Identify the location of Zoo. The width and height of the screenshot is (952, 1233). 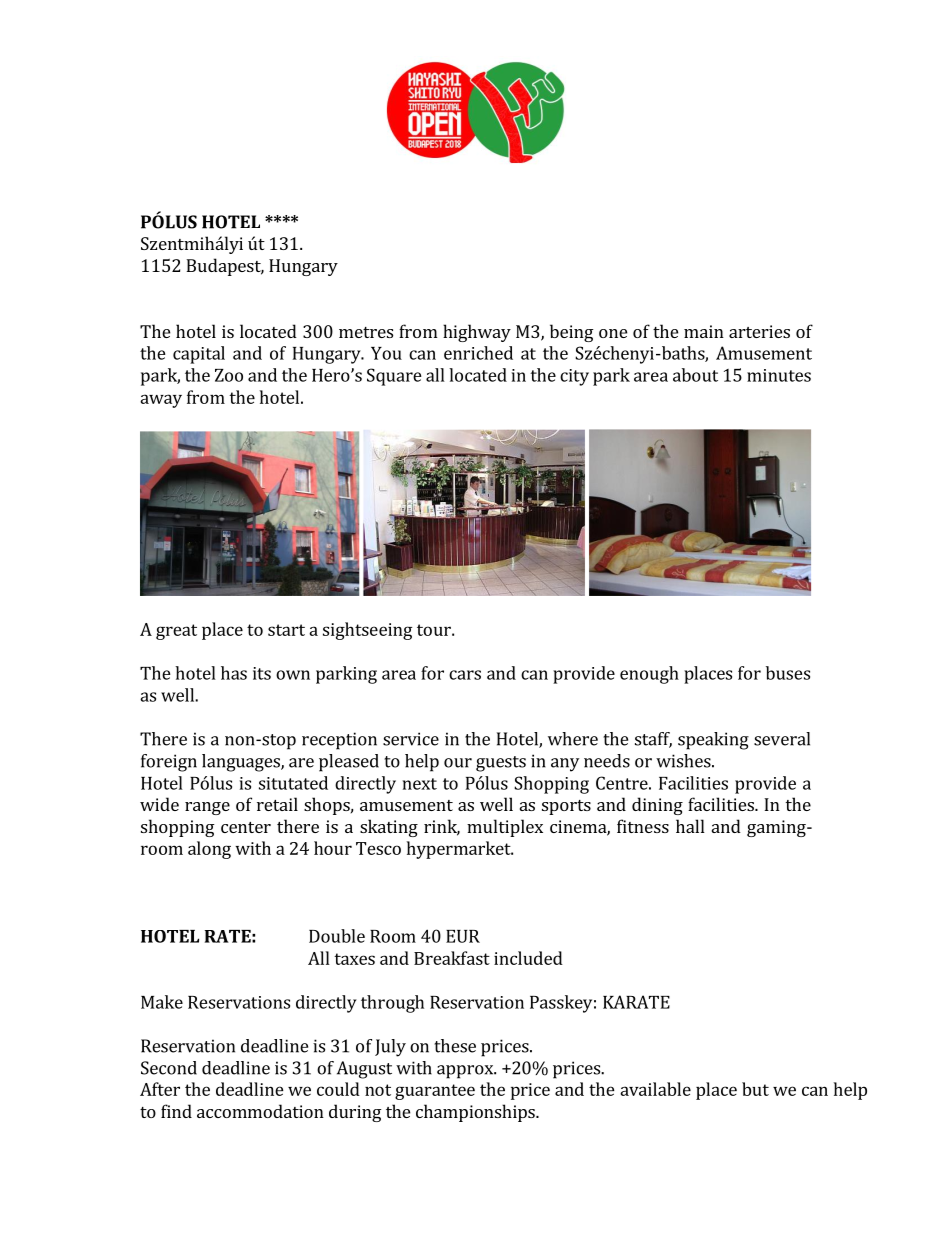
(229, 375).
